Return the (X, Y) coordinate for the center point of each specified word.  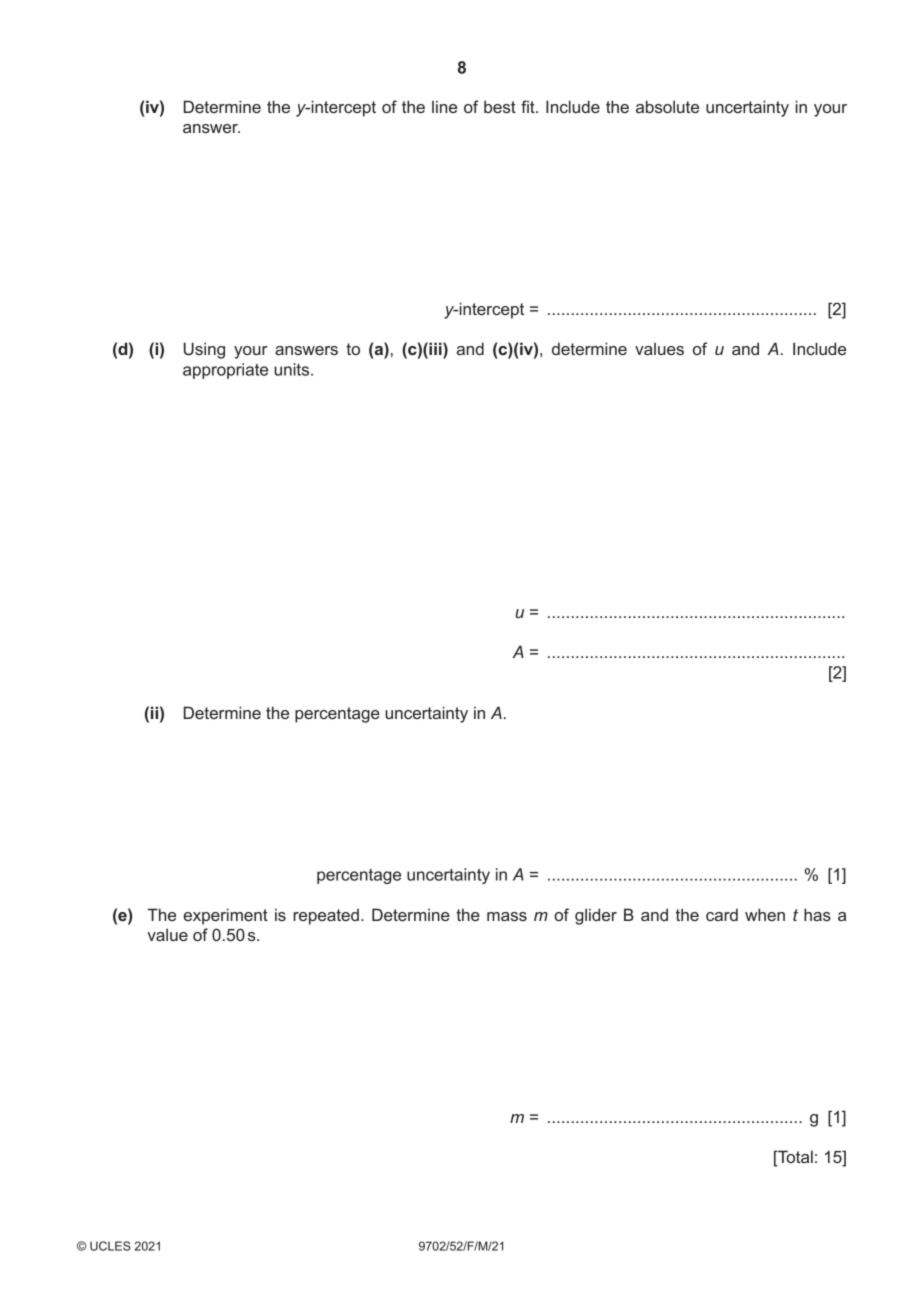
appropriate (225, 371)
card (722, 914)
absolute (667, 106)
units (293, 369)
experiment (225, 916)
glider (596, 916)
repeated (326, 917)
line (444, 106)
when (765, 914)
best (500, 106)
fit (529, 106)
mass (507, 916)
